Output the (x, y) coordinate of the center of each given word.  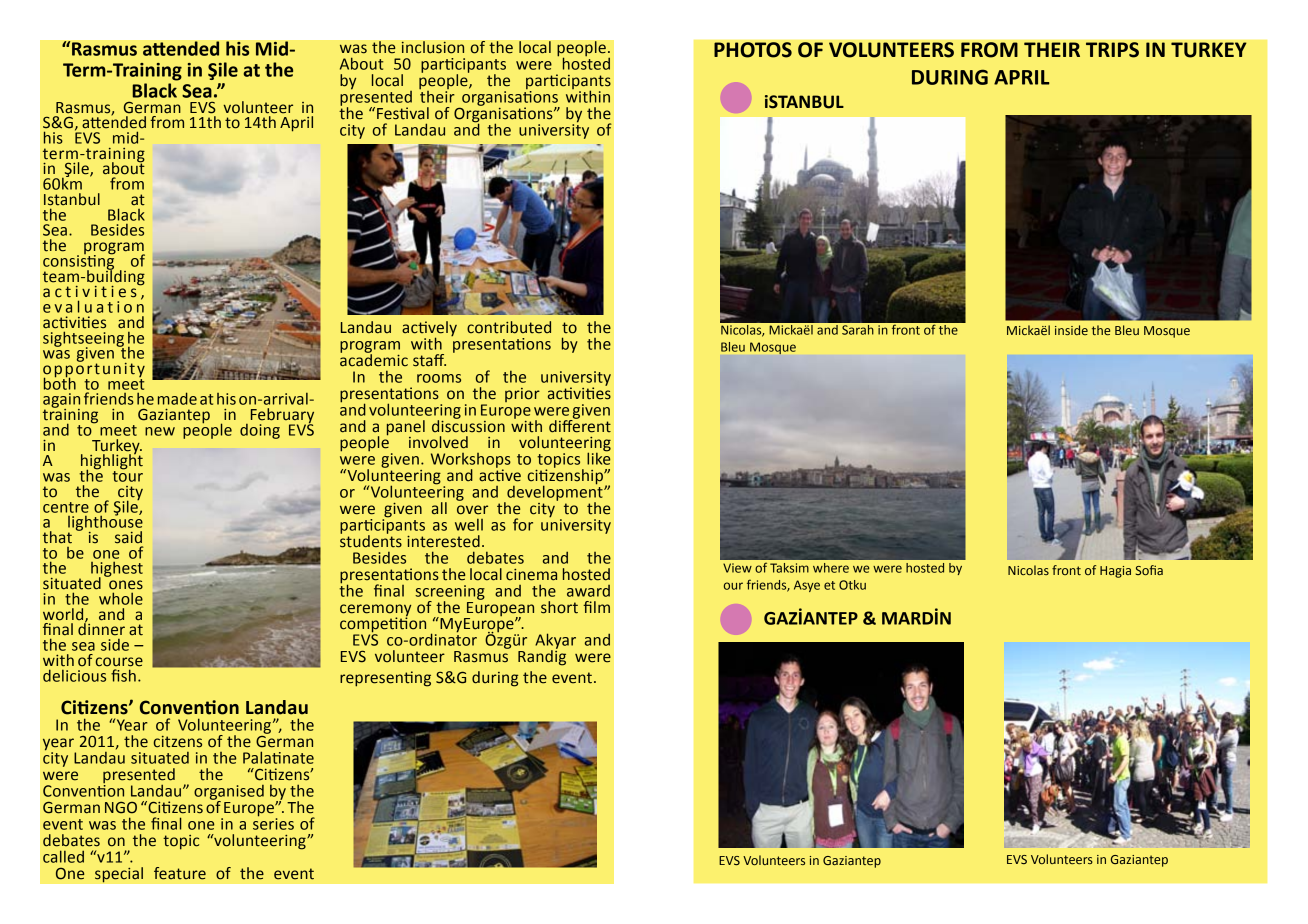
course (119, 662)
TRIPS (1112, 50)
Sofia (1149, 570)
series (273, 822)
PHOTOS (753, 50)
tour (127, 475)
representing (385, 679)
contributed (509, 327)
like (599, 457)
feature (180, 873)
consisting (79, 262)
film (596, 607)
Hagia (1115, 572)
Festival (403, 113)
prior (522, 395)
